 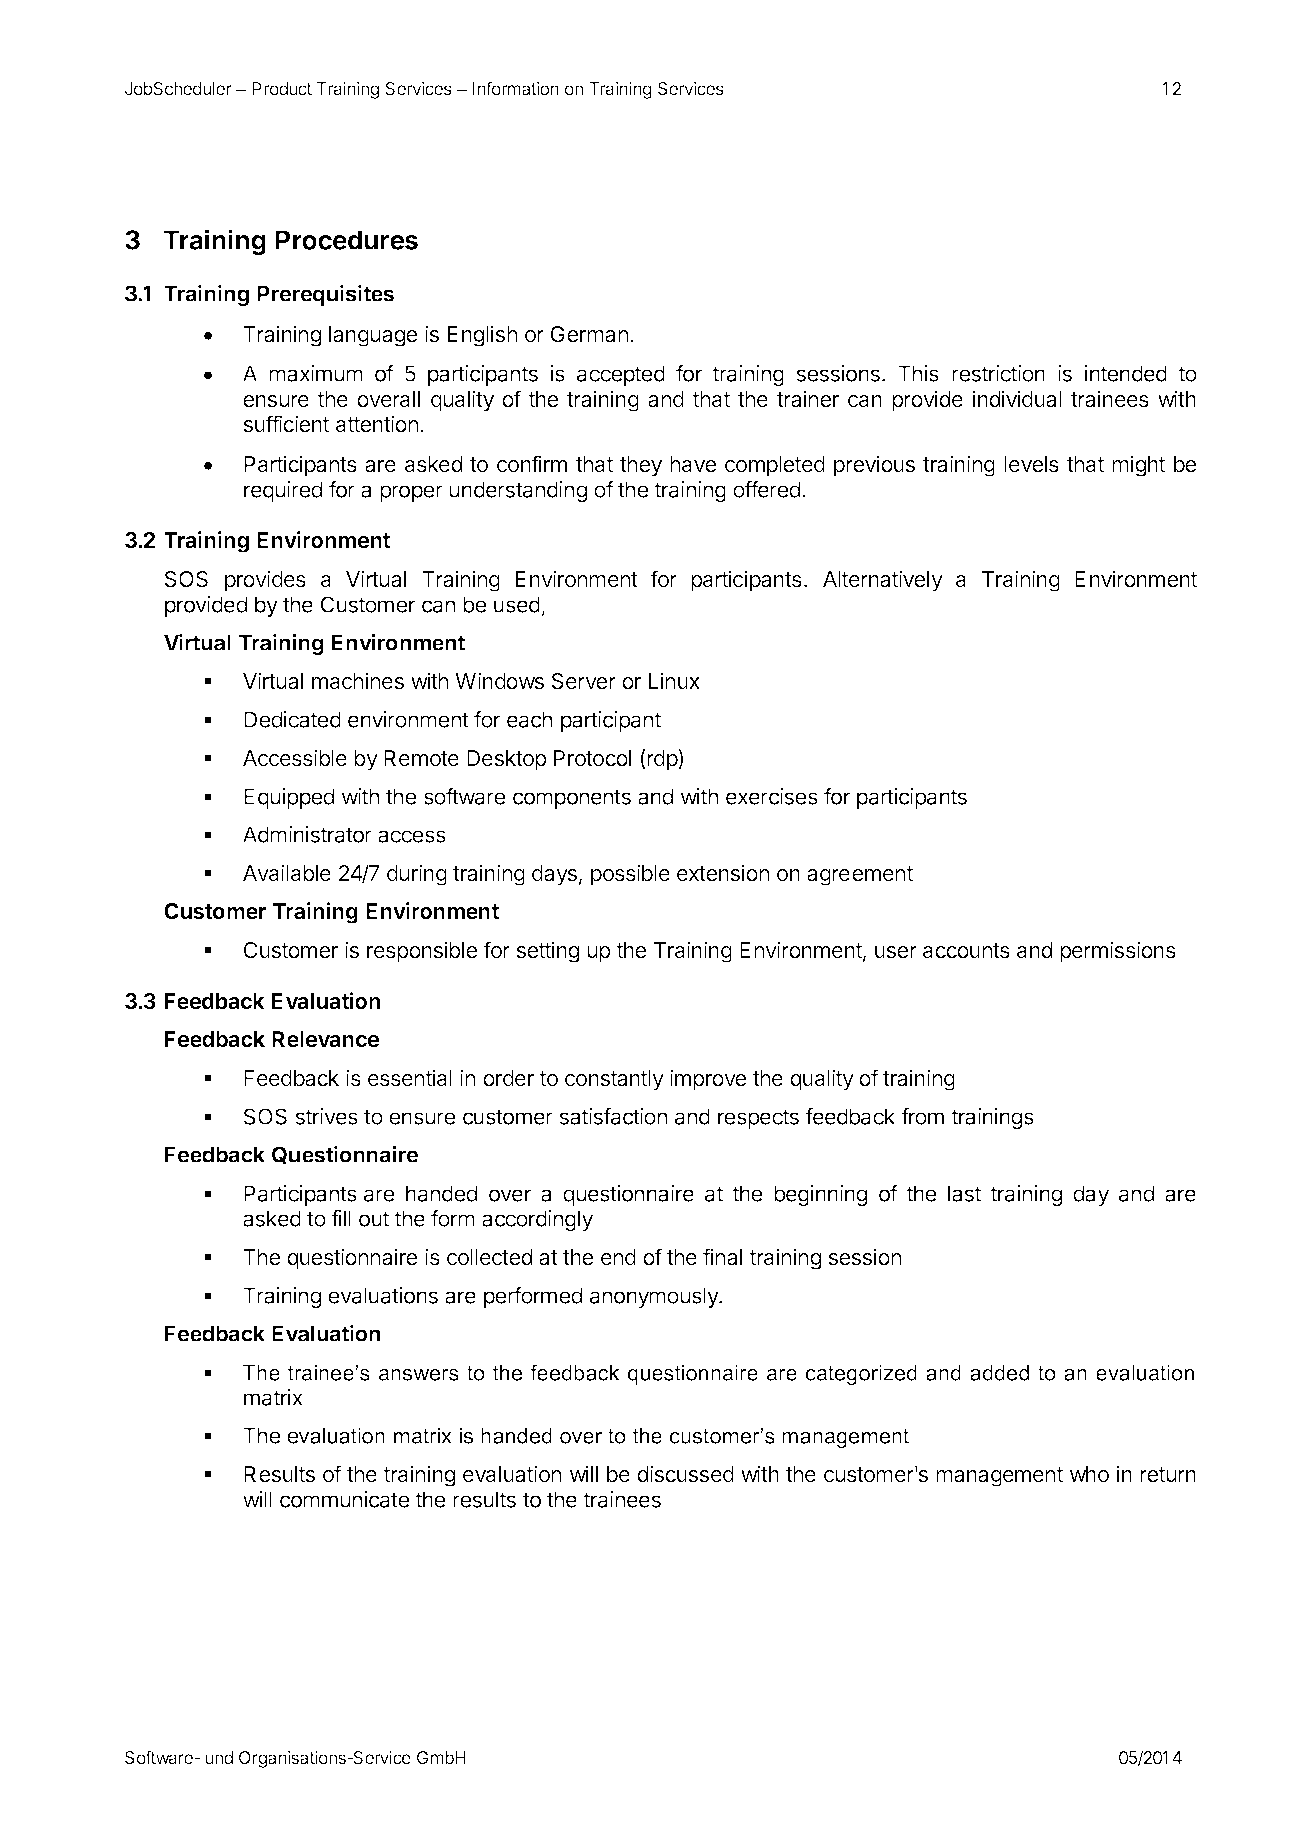 I want to click on proper, so click(x=411, y=493).
